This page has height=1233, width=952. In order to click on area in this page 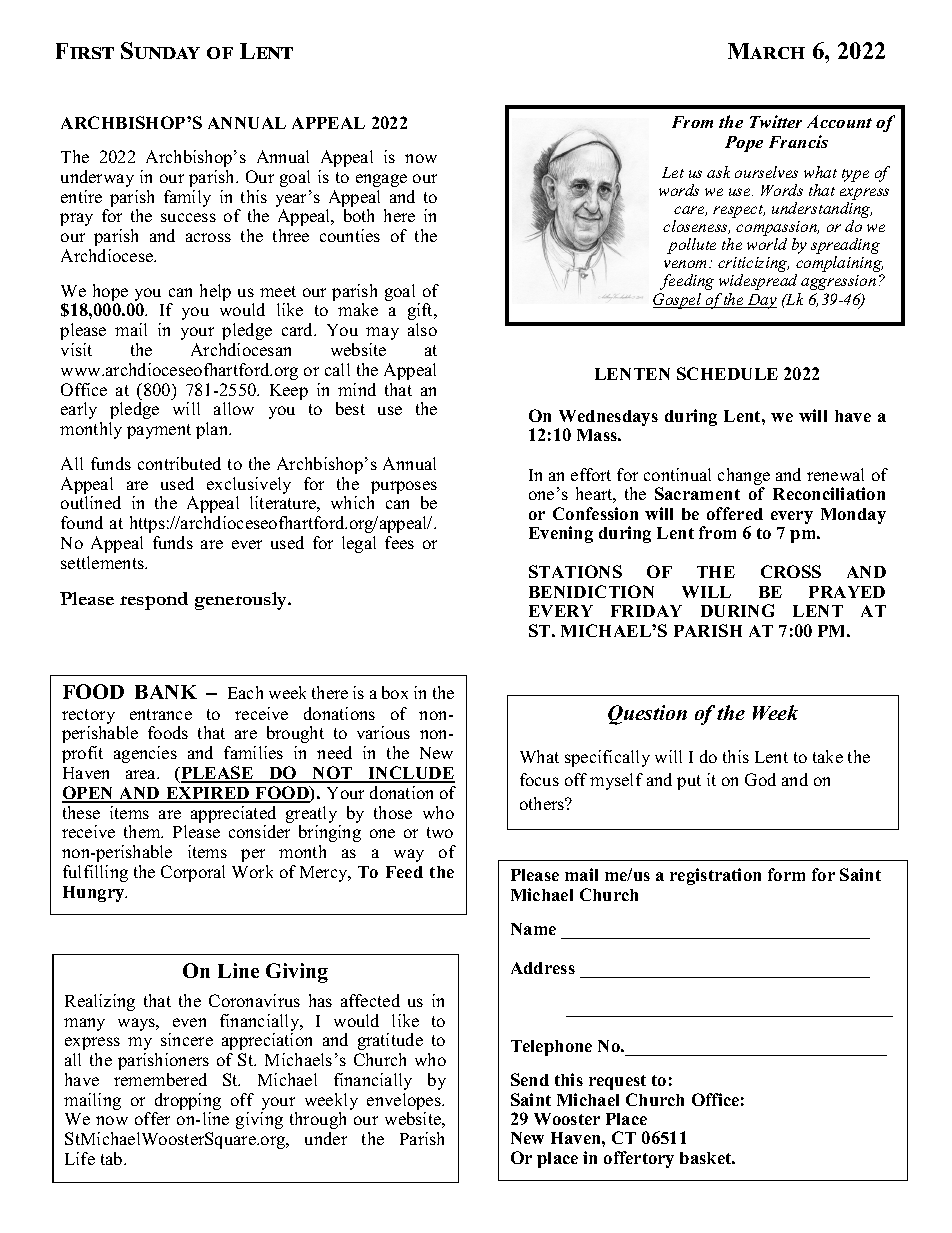, I will do `click(142, 774)`.
